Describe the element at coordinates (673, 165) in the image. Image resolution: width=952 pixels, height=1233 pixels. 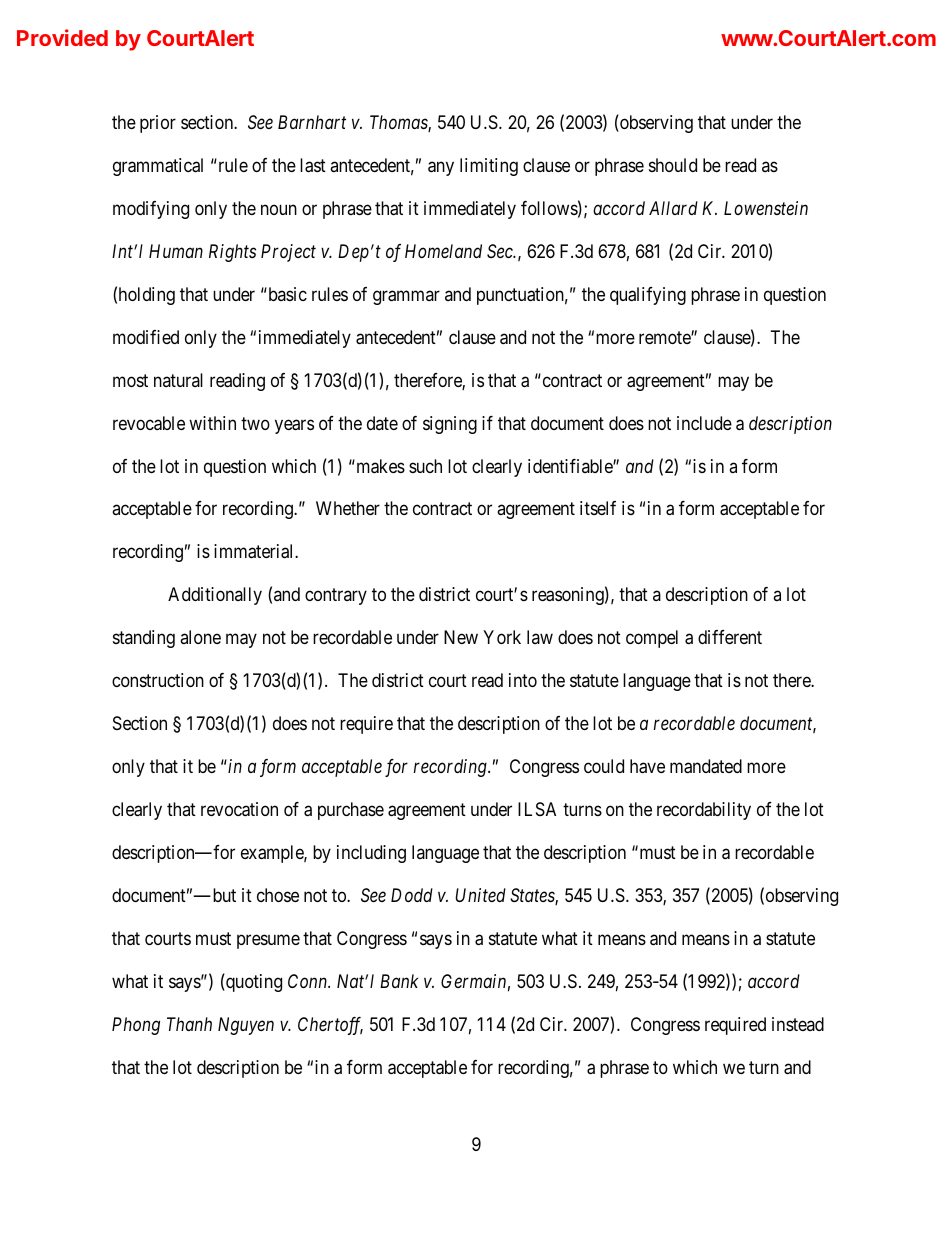
I see `should` at that location.
